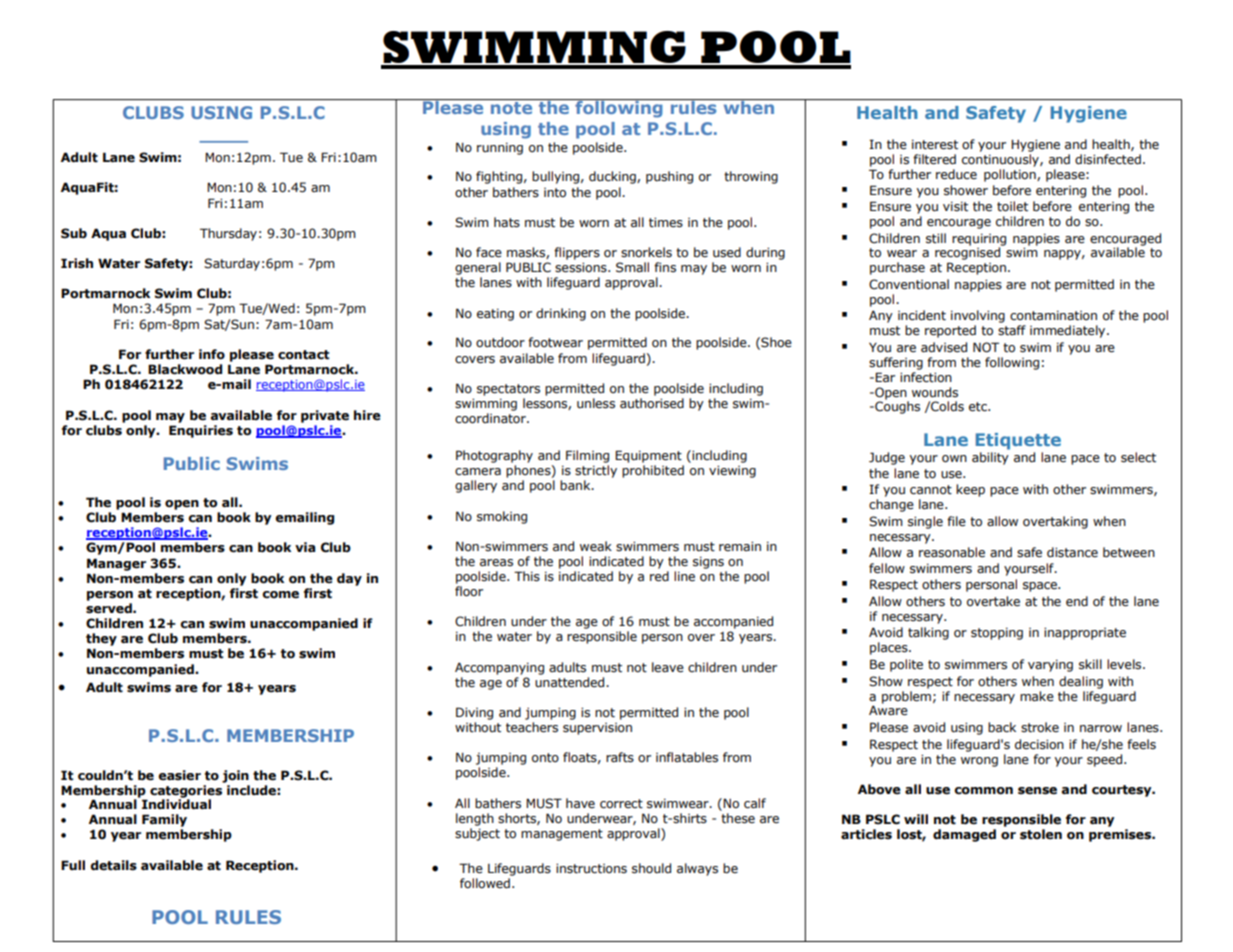 The image size is (1233, 952). Describe the element at coordinates (596, 403) in the screenshot. I see `unless` at that location.
